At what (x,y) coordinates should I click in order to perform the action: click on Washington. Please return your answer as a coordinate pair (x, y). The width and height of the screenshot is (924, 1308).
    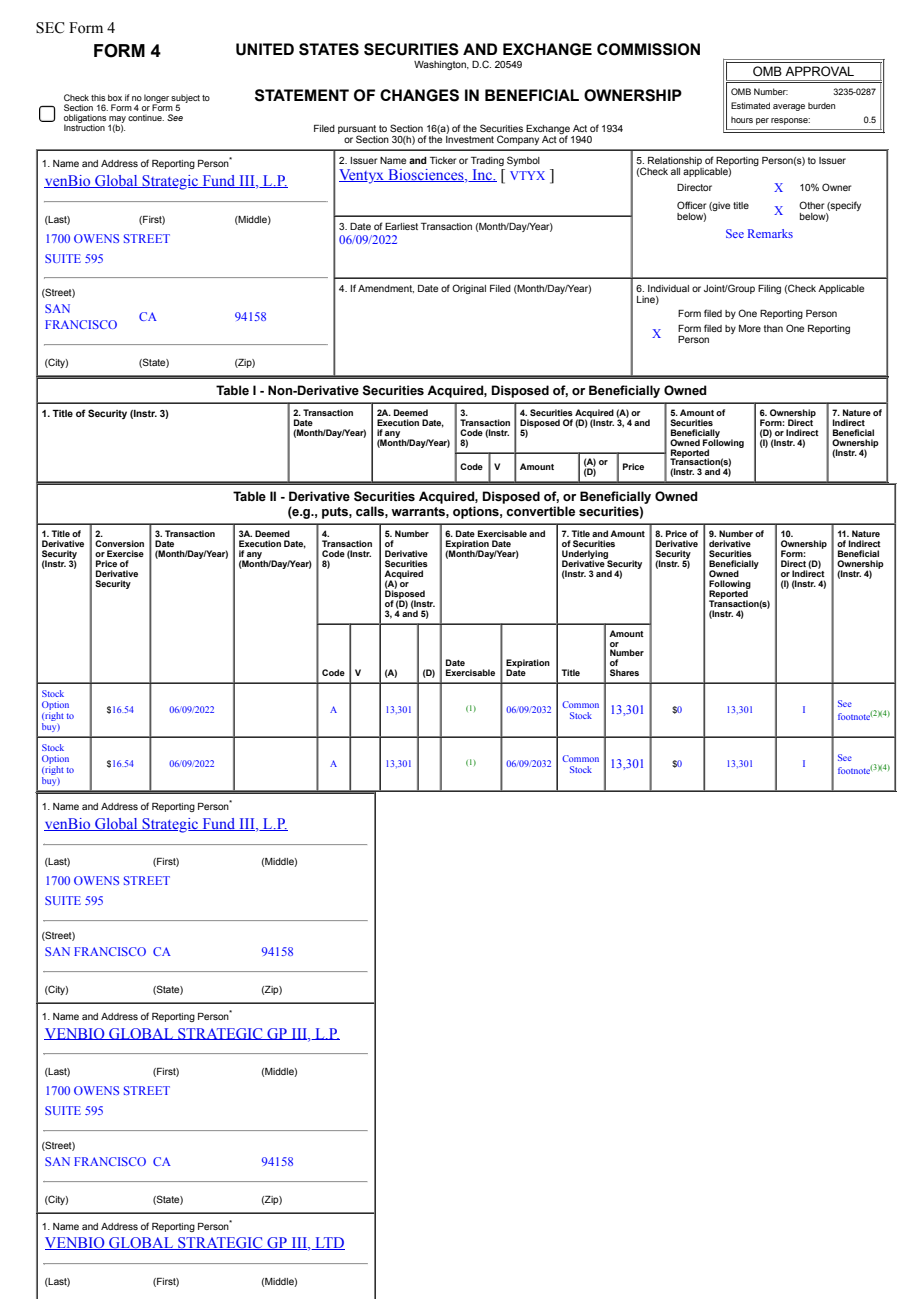
    Looking at the image, I should click on (441, 65).
